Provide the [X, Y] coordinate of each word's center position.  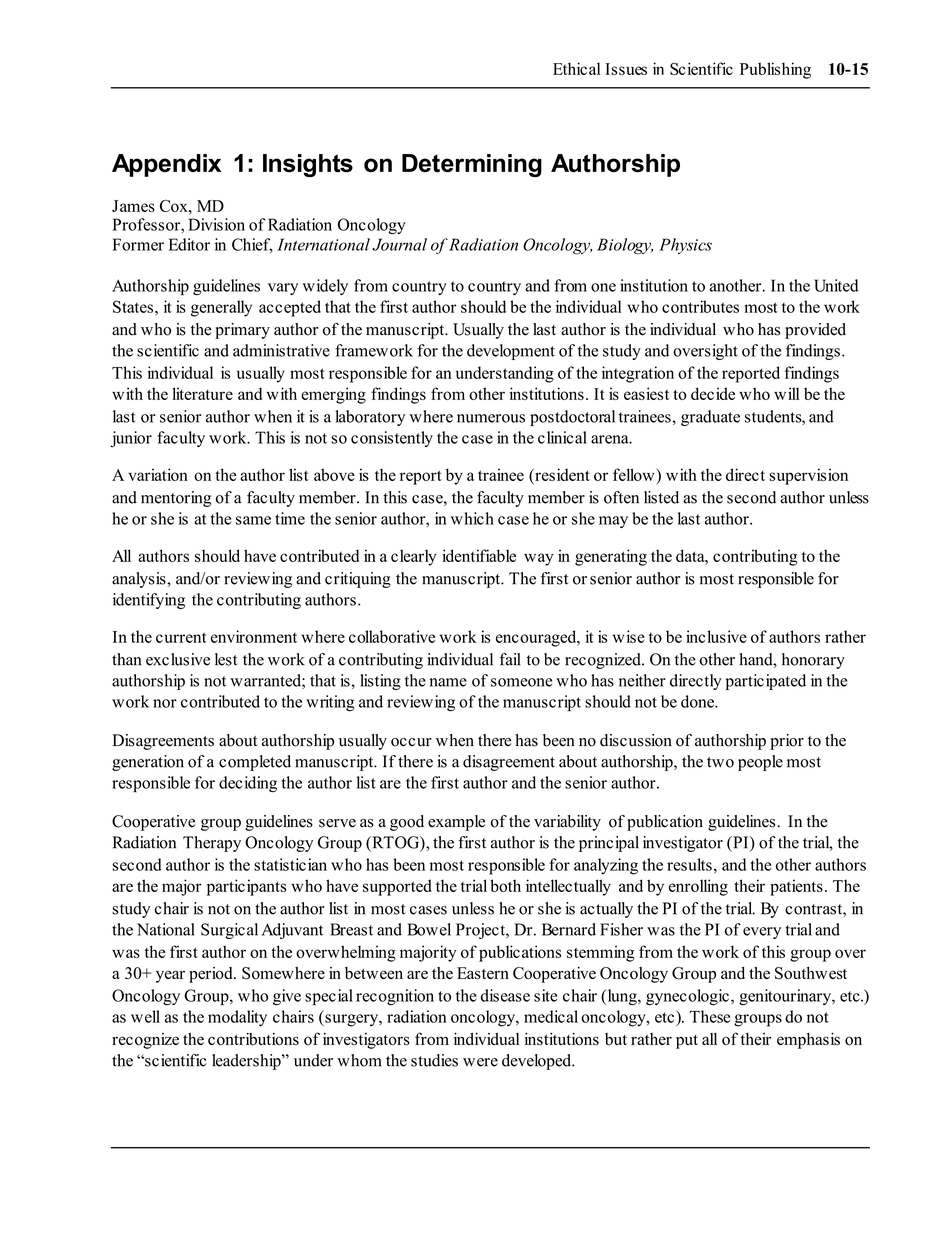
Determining [472, 165]
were [480, 1062]
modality [237, 1018]
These [710, 1016]
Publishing [775, 70]
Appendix [166, 165]
